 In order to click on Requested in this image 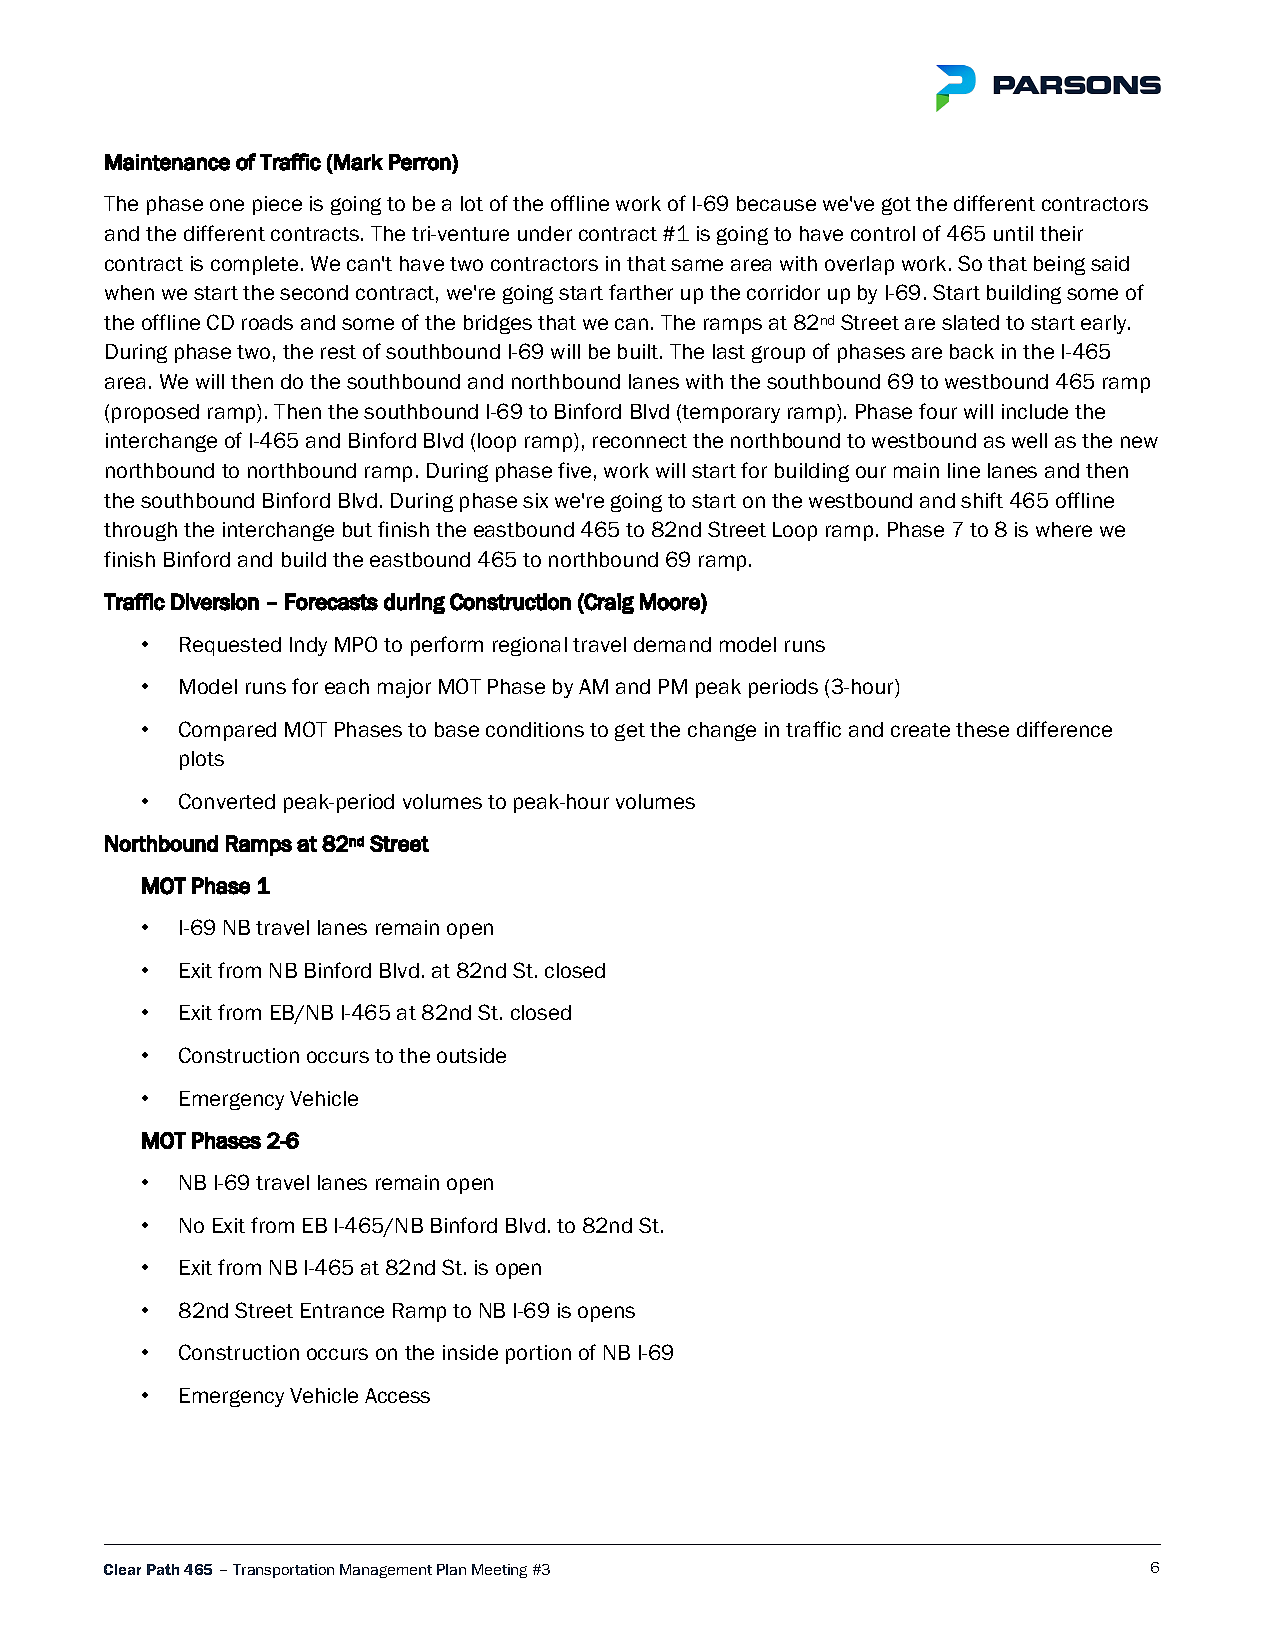, I will do `click(230, 646)`.
